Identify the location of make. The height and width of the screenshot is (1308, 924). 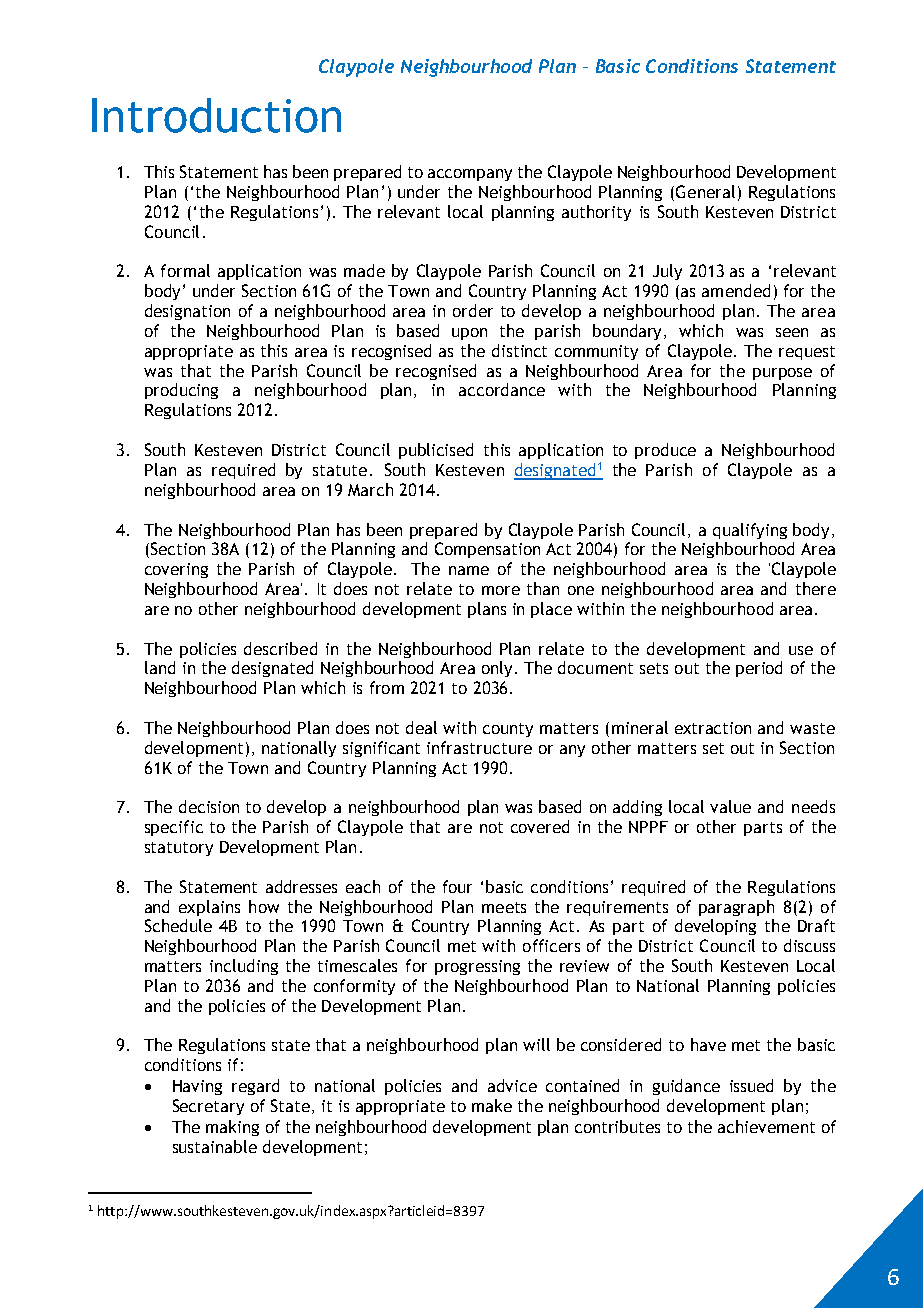
(492, 1105).
